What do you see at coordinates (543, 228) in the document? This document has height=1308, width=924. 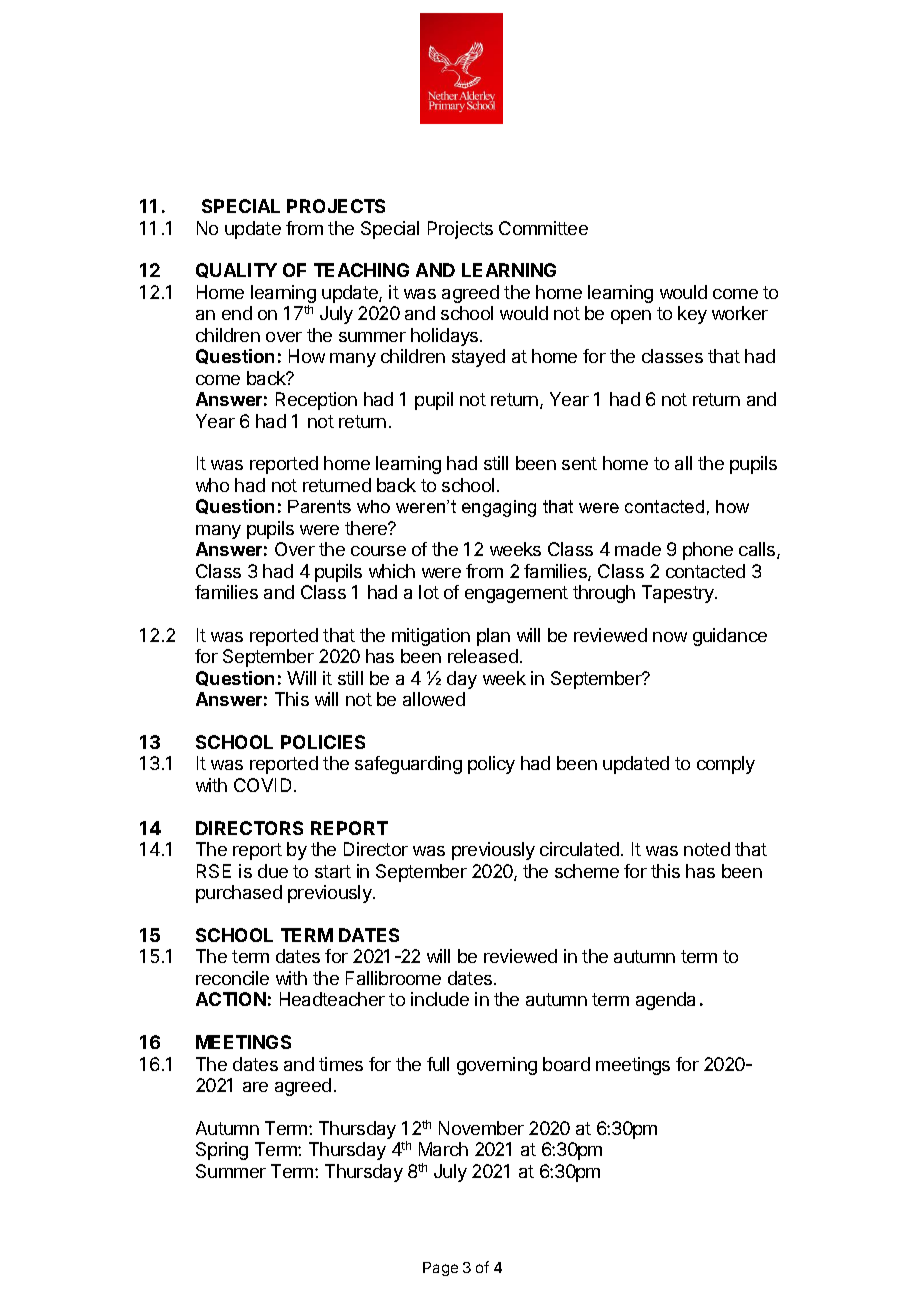 I see `Committee` at bounding box center [543, 228].
